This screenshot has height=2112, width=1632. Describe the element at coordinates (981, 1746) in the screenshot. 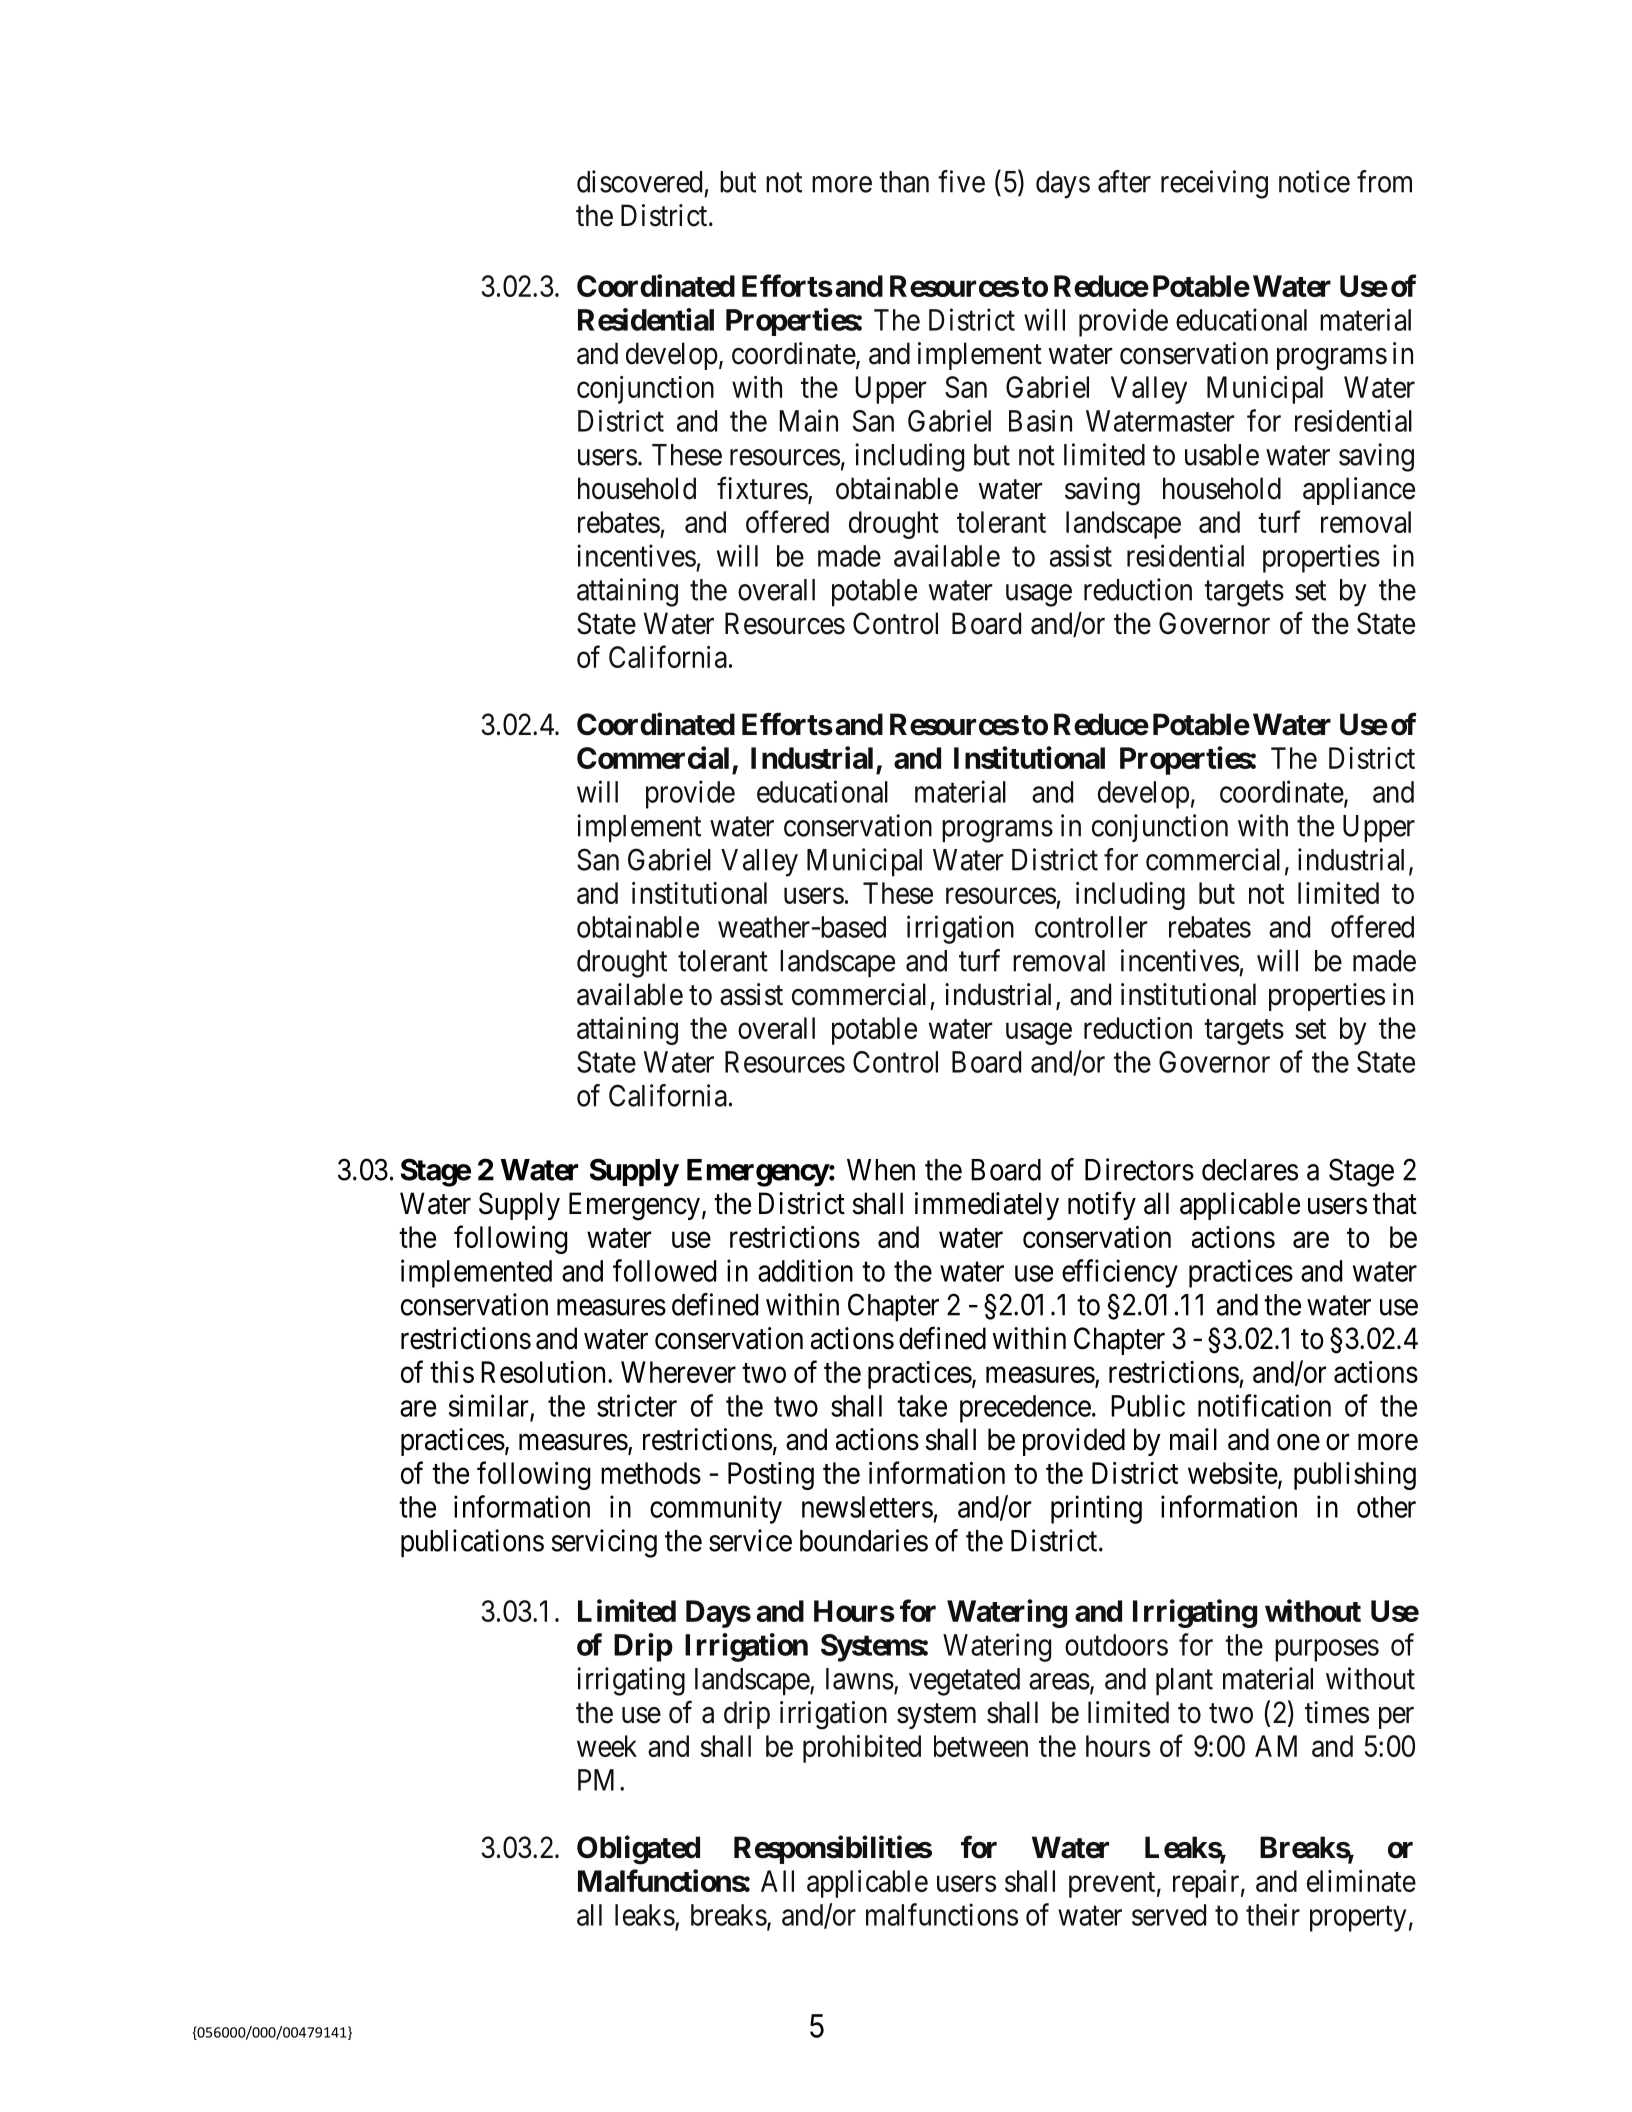

I see `between` at that location.
